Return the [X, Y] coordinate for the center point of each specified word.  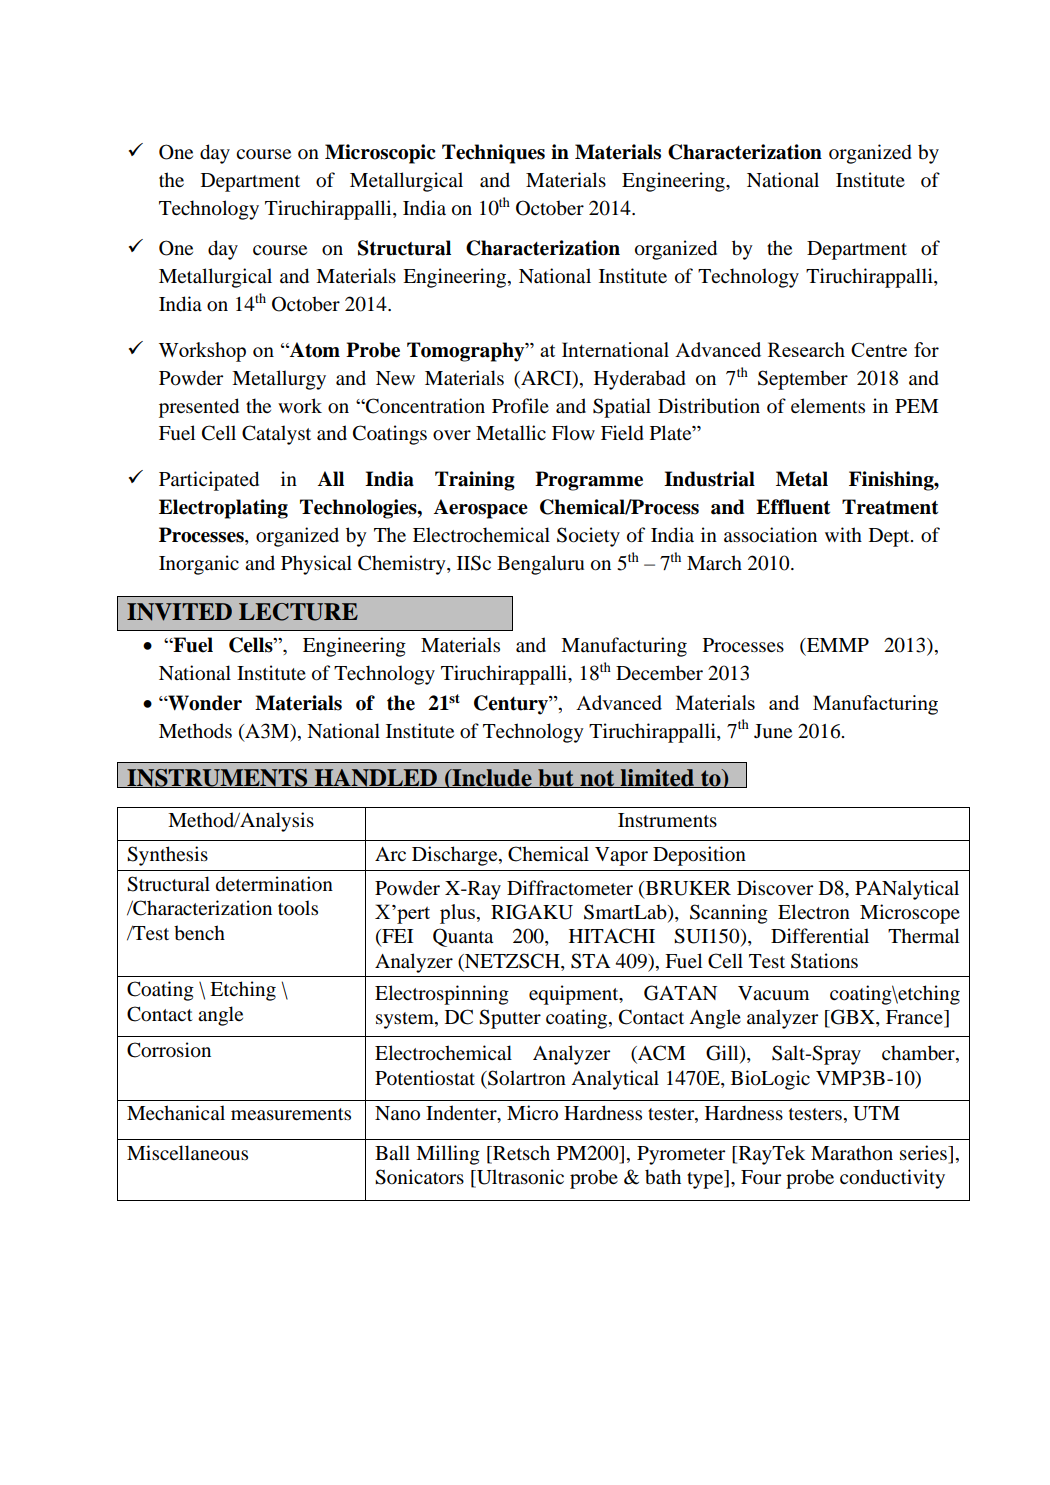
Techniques [493, 154]
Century [512, 705]
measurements [291, 1114]
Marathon [852, 1153]
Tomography [467, 352]
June [773, 731]
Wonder [204, 703]
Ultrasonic [519, 1178]
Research [806, 349]
